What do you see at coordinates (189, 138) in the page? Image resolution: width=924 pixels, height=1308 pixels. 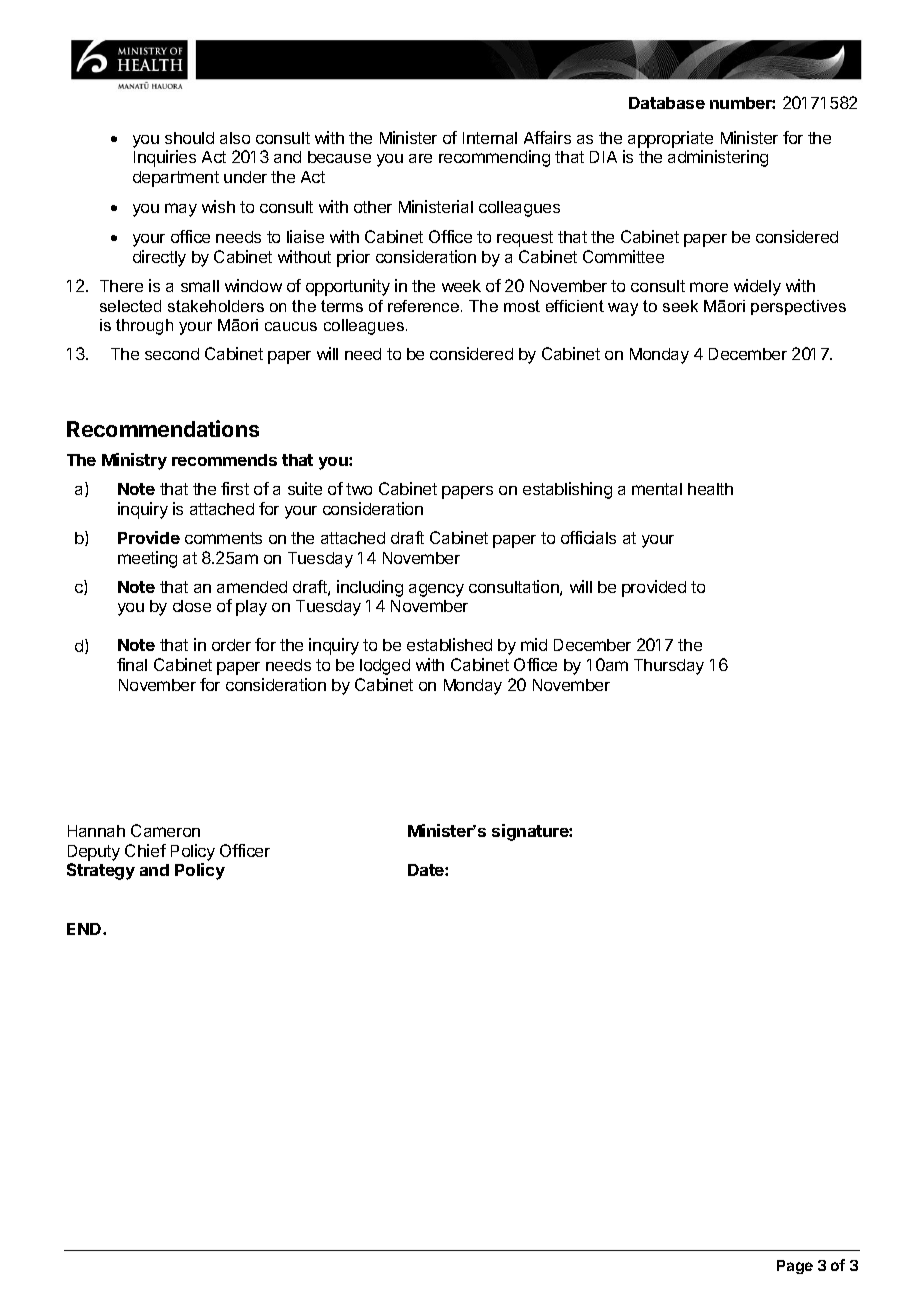 I see `should` at bounding box center [189, 138].
